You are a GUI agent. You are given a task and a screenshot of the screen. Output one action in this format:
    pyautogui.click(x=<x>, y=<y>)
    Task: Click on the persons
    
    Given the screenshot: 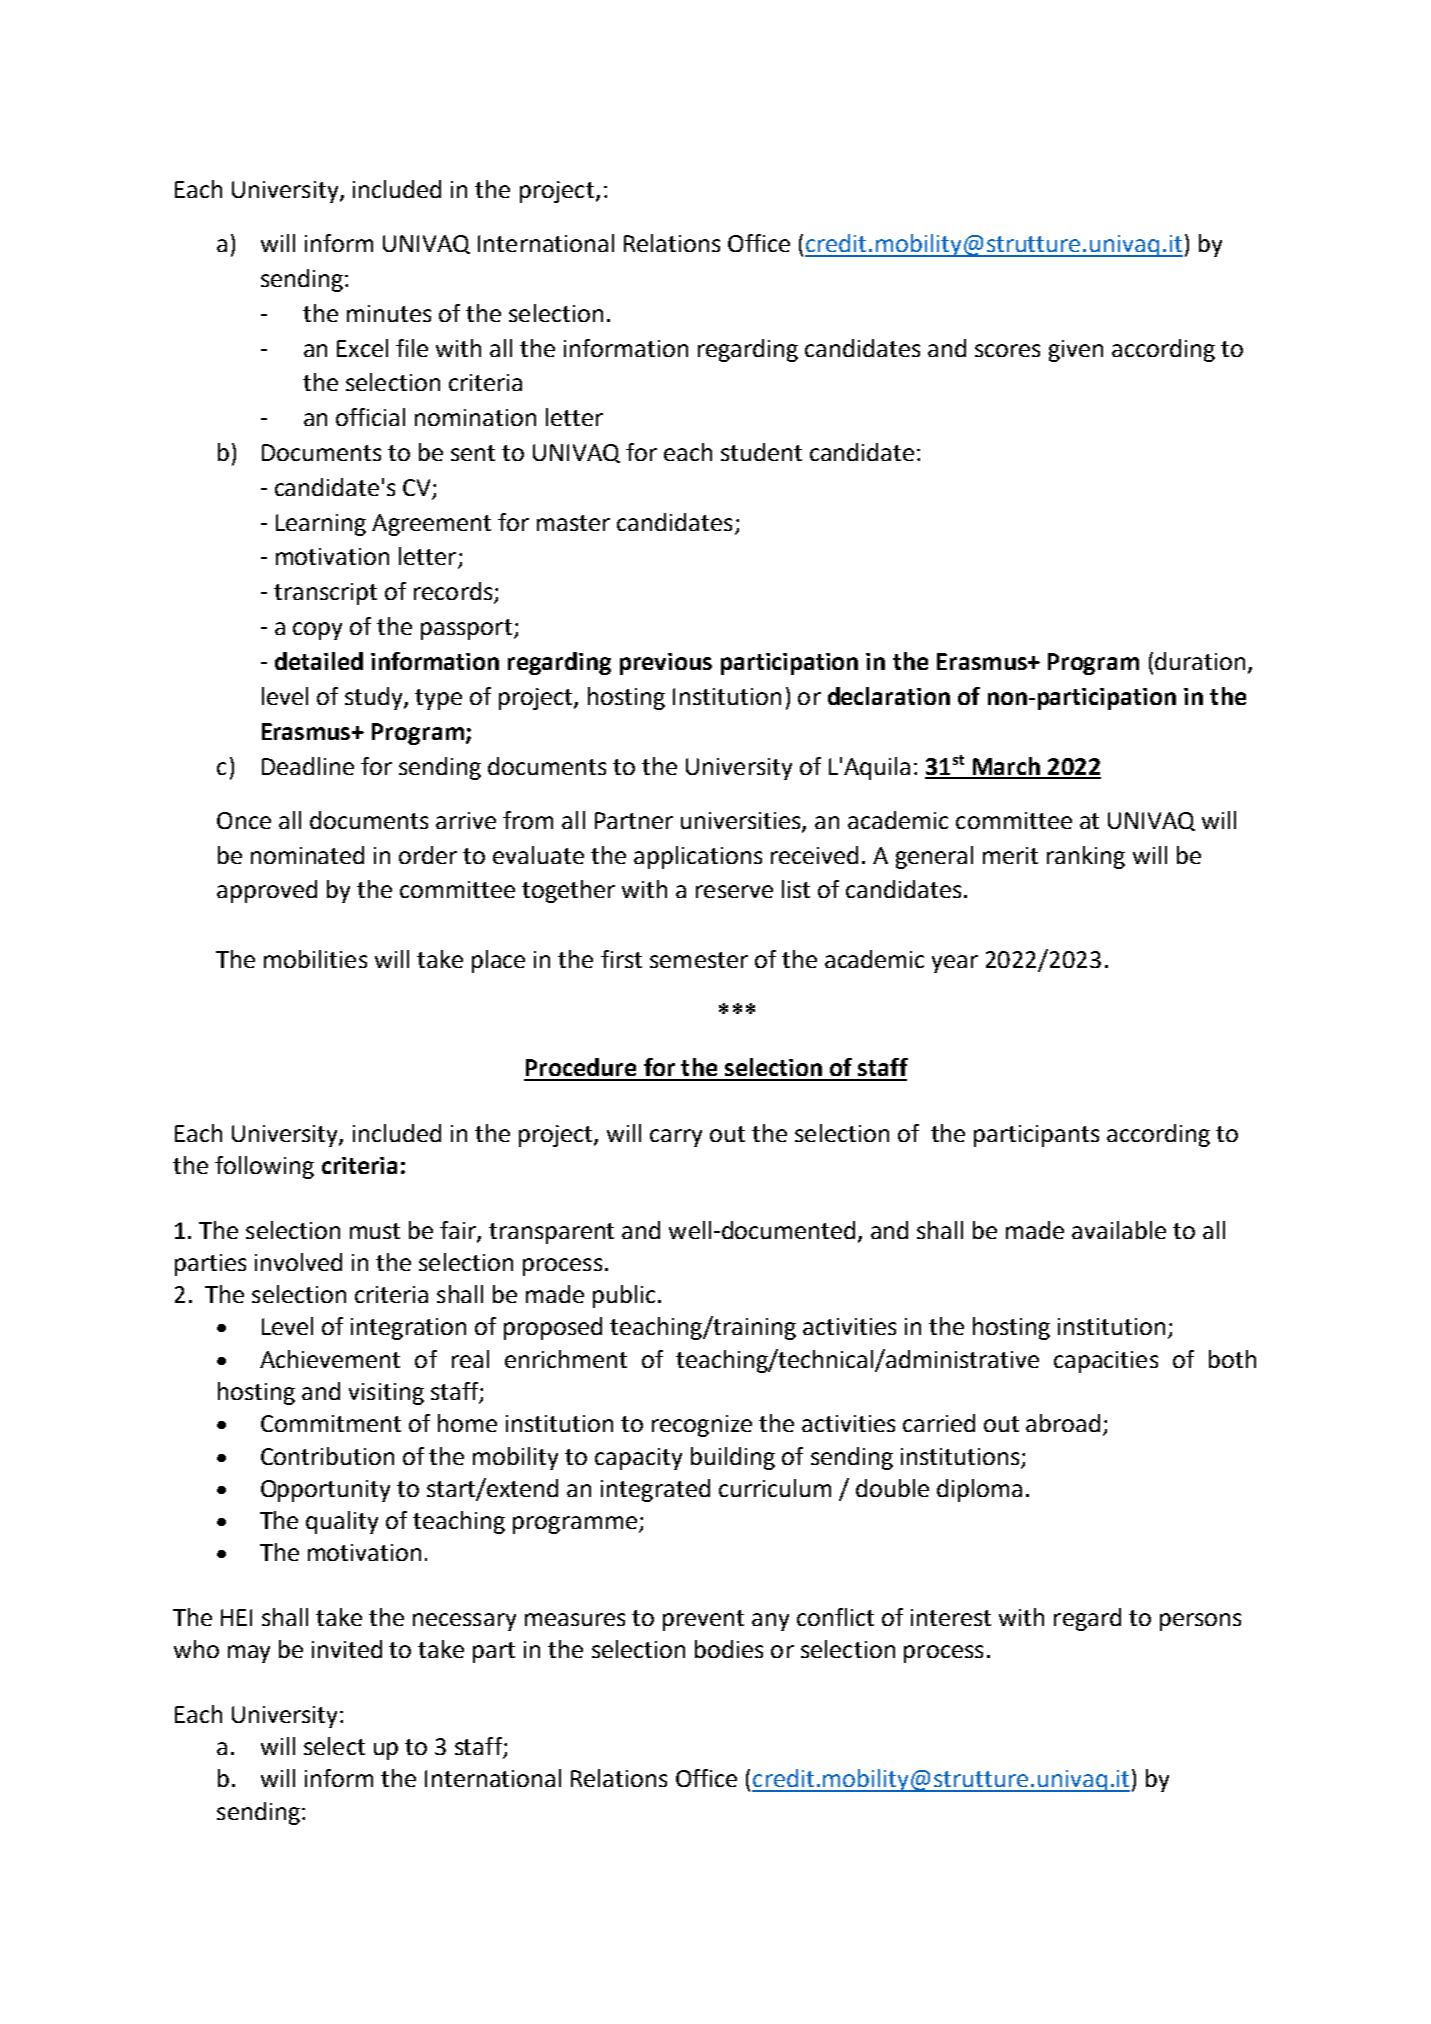 What is the action you would take?
    pyautogui.click(x=1200, y=1622)
